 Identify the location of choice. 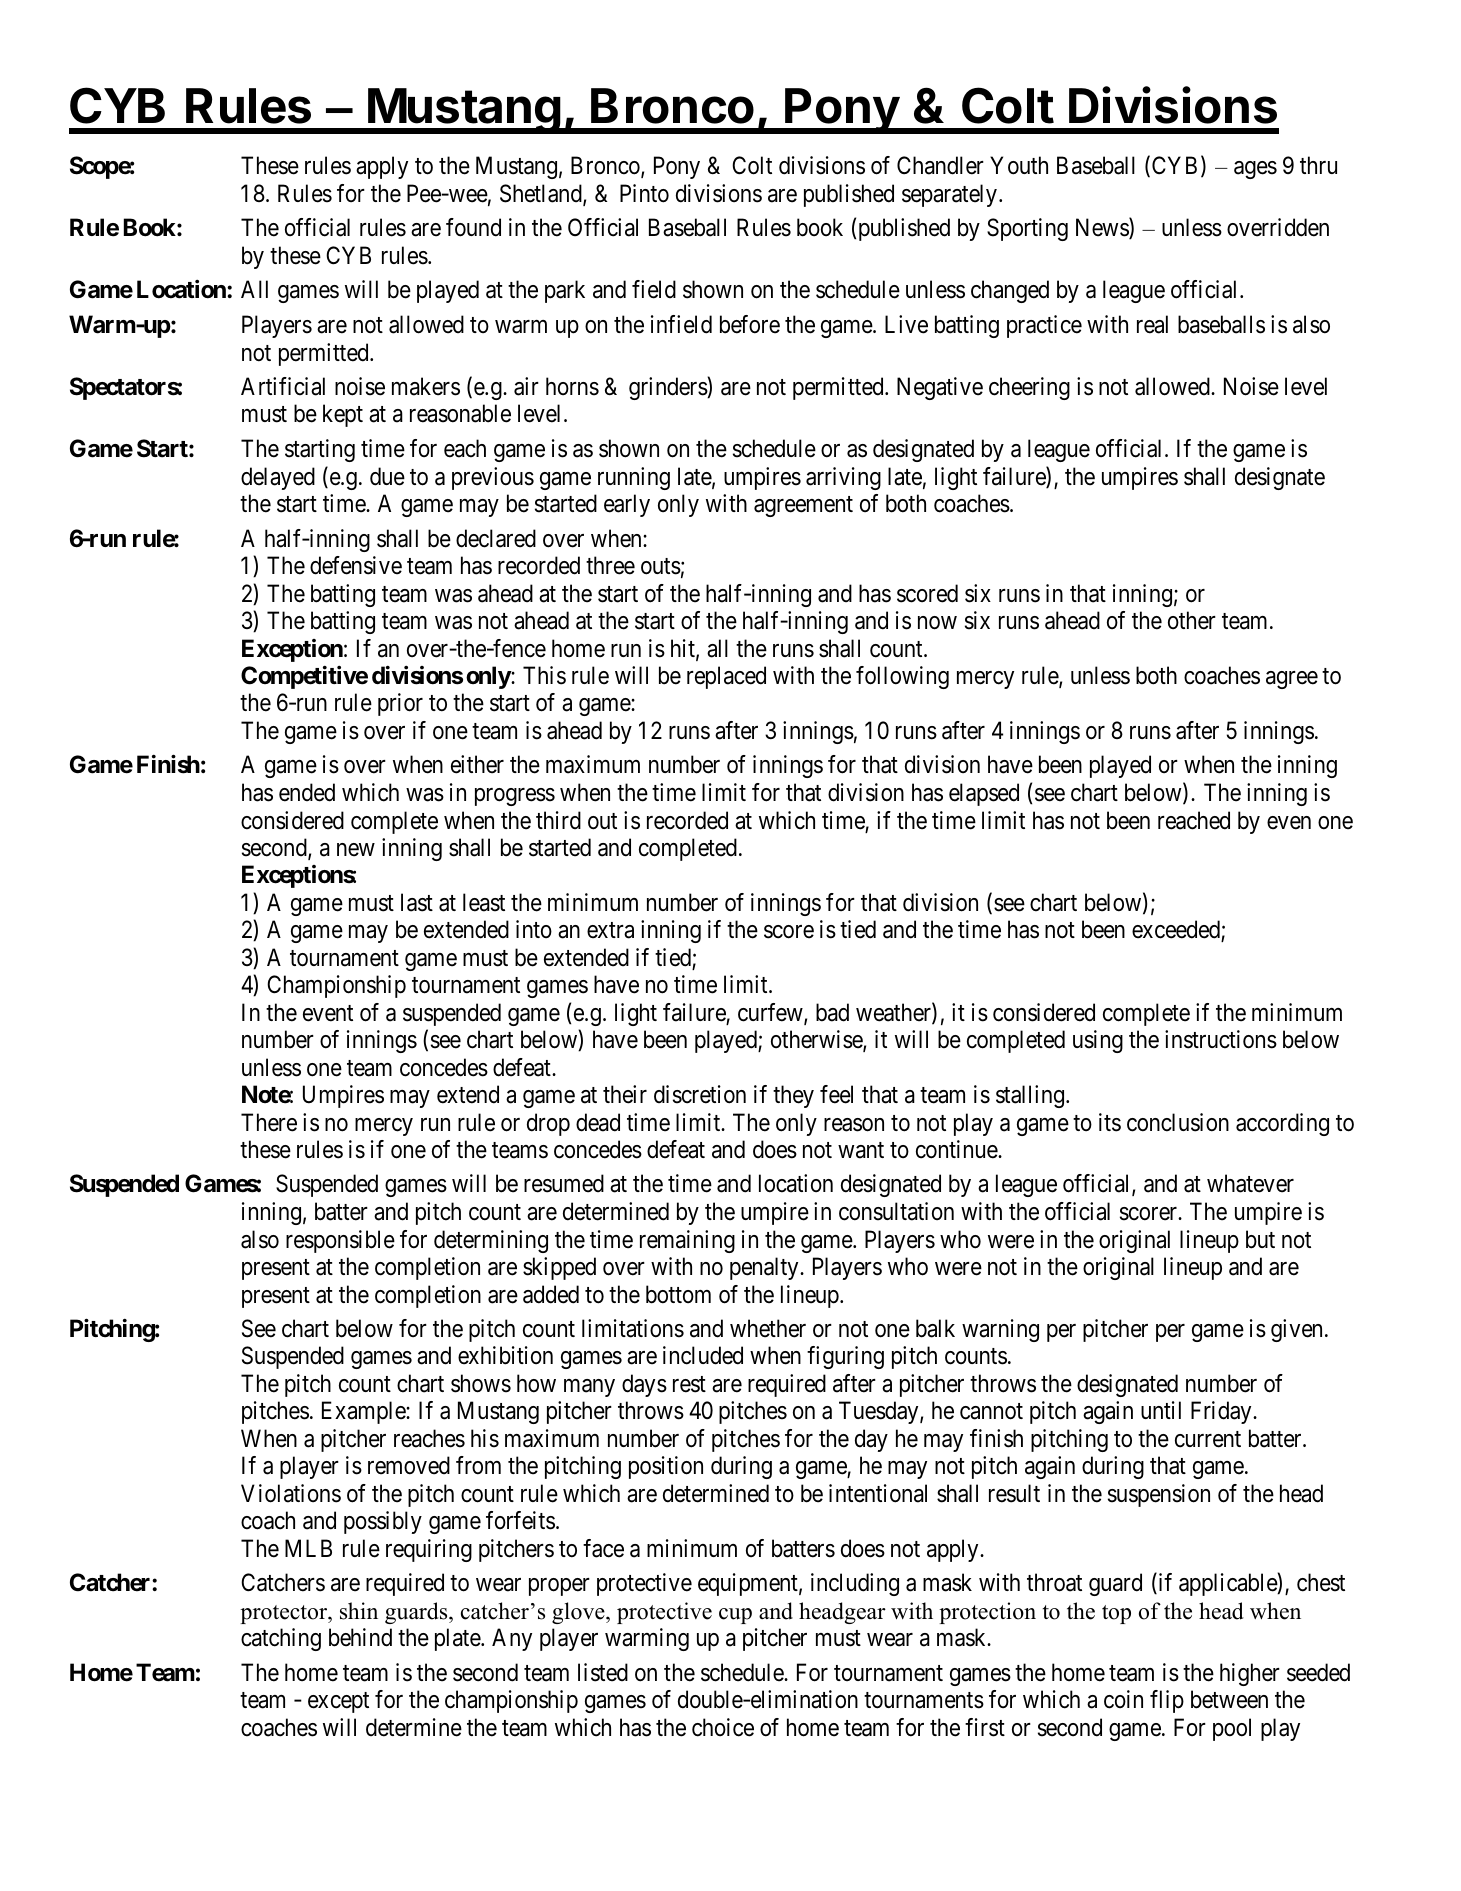
(723, 1727).
